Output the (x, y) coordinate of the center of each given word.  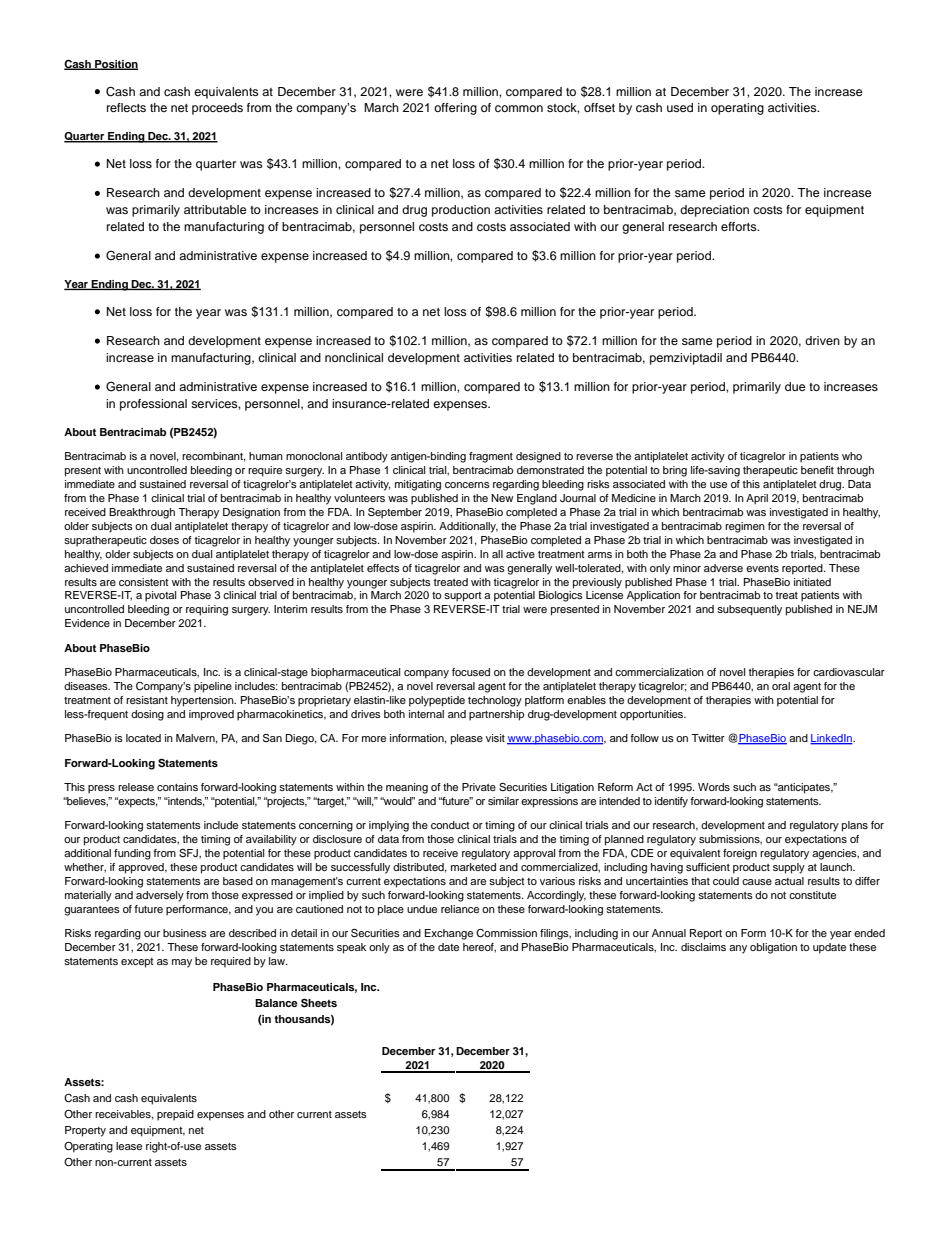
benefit (817, 470)
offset (599, 107)
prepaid (175, 1115)
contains (177, 787)
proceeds (217, 109)
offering (455, 109)
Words (714, 787)
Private (479, 787)
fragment (491, 457)
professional (153, 405)
